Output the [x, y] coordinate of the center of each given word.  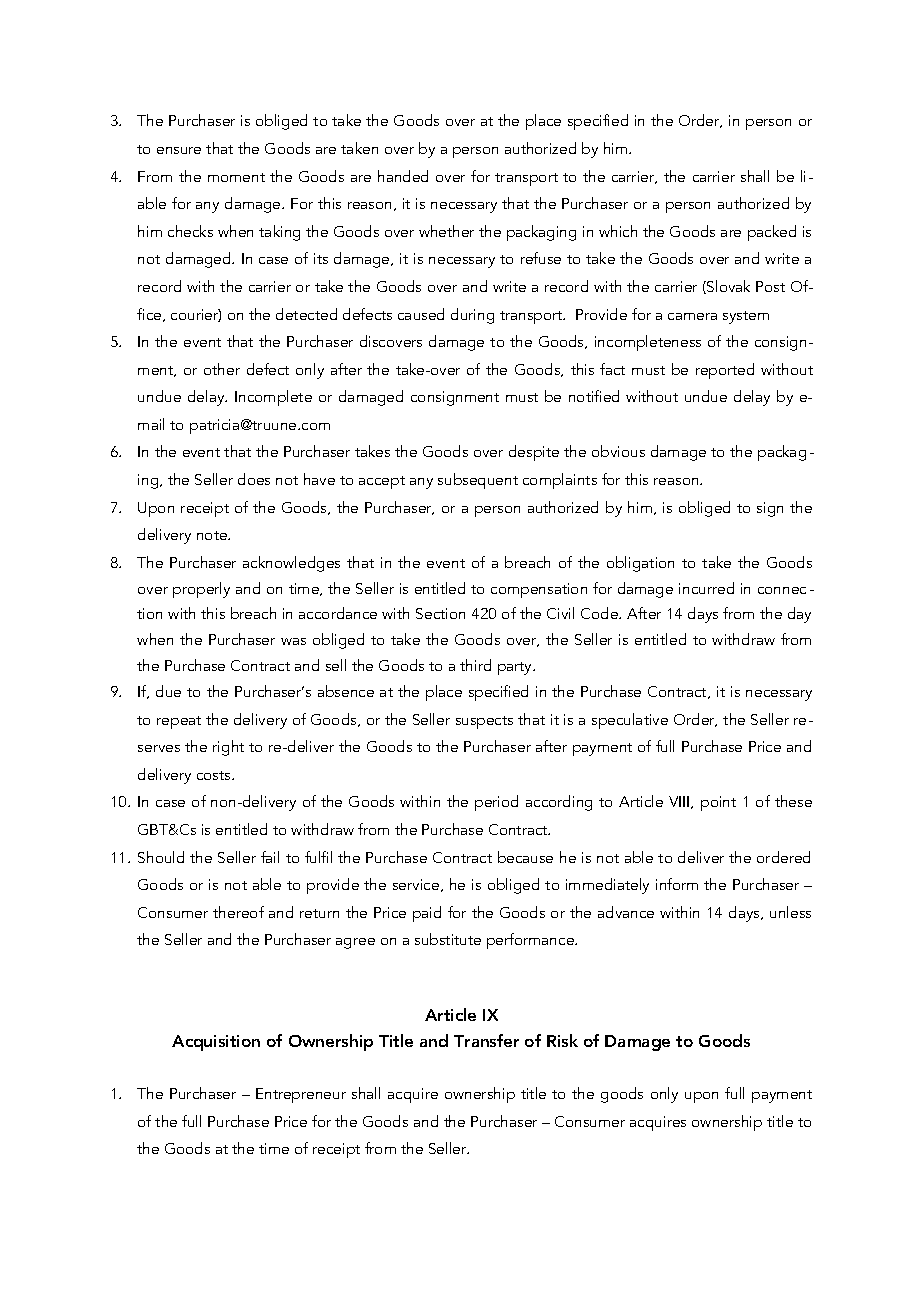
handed [403, 176]
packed [772, 233]
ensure [179, 150]
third [475, 665]
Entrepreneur [301, 1095]
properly [201, 590]
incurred [706, 588]
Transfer [486, 1040]
